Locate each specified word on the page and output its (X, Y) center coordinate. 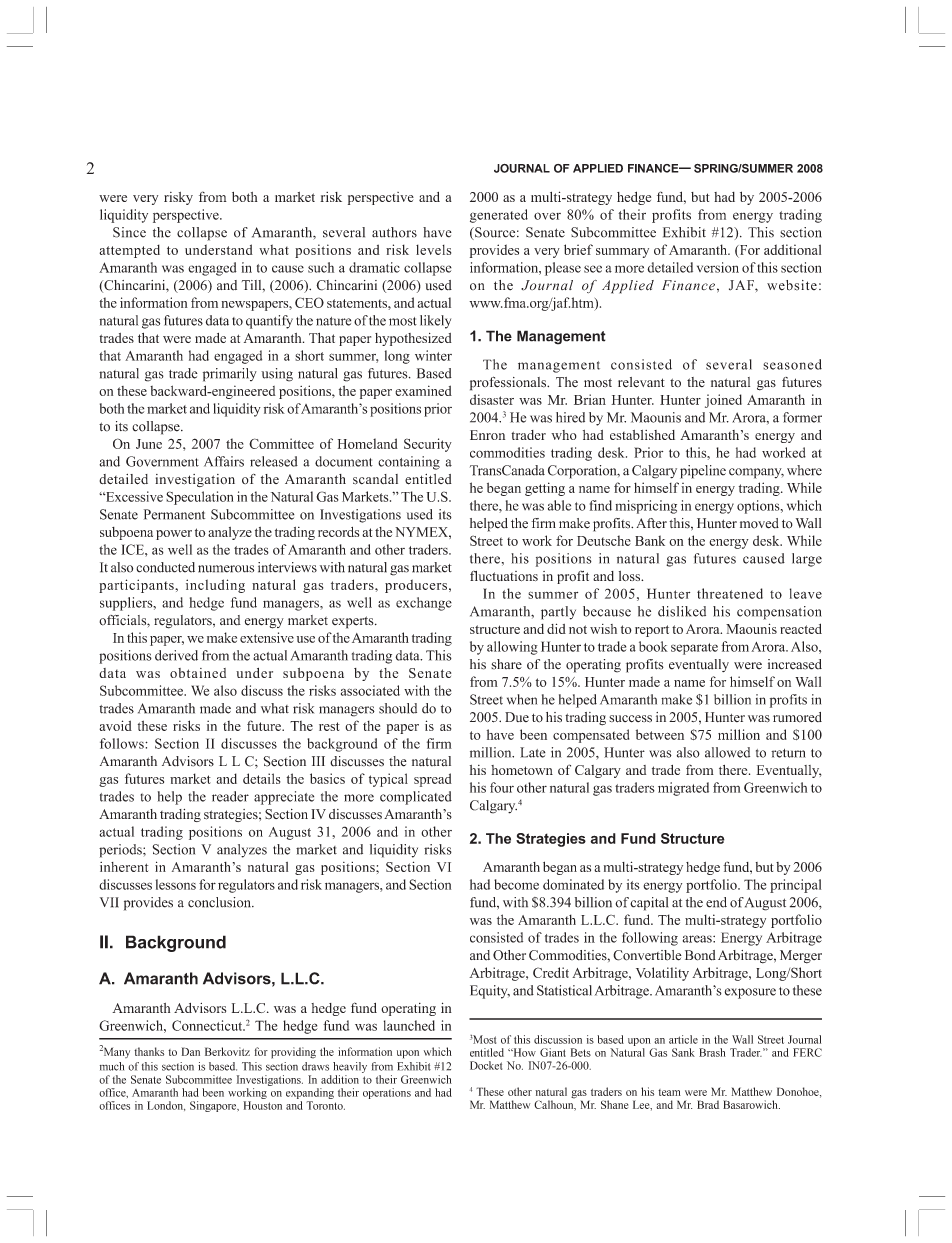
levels (433, 249)
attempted (129, 251)
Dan (191, 1051)
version (718, 267)
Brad (708, 1104)
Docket (486, 1065)
